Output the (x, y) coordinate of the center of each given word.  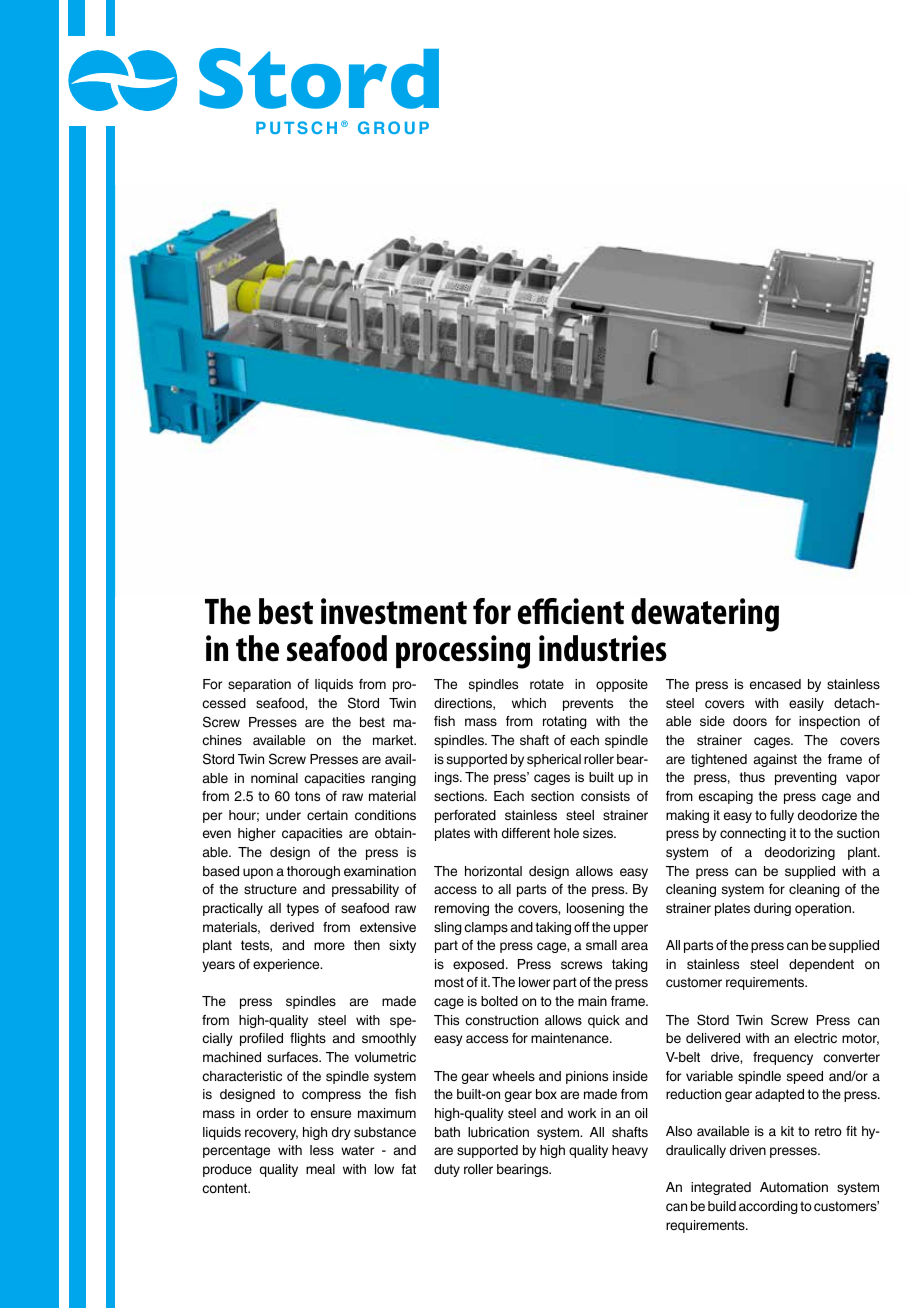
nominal (274, 778)
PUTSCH (296, 127)
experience (287, 965)
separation (259, 685)
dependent (821, 965)
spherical (554, 760)
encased (775, 684)
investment (394, 611)
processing (463, 652)
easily (806, 704)
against (775, 760)
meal (320, 1169)
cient (592, 611)
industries (603, 648)
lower (534, 982)
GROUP (393, 127)
